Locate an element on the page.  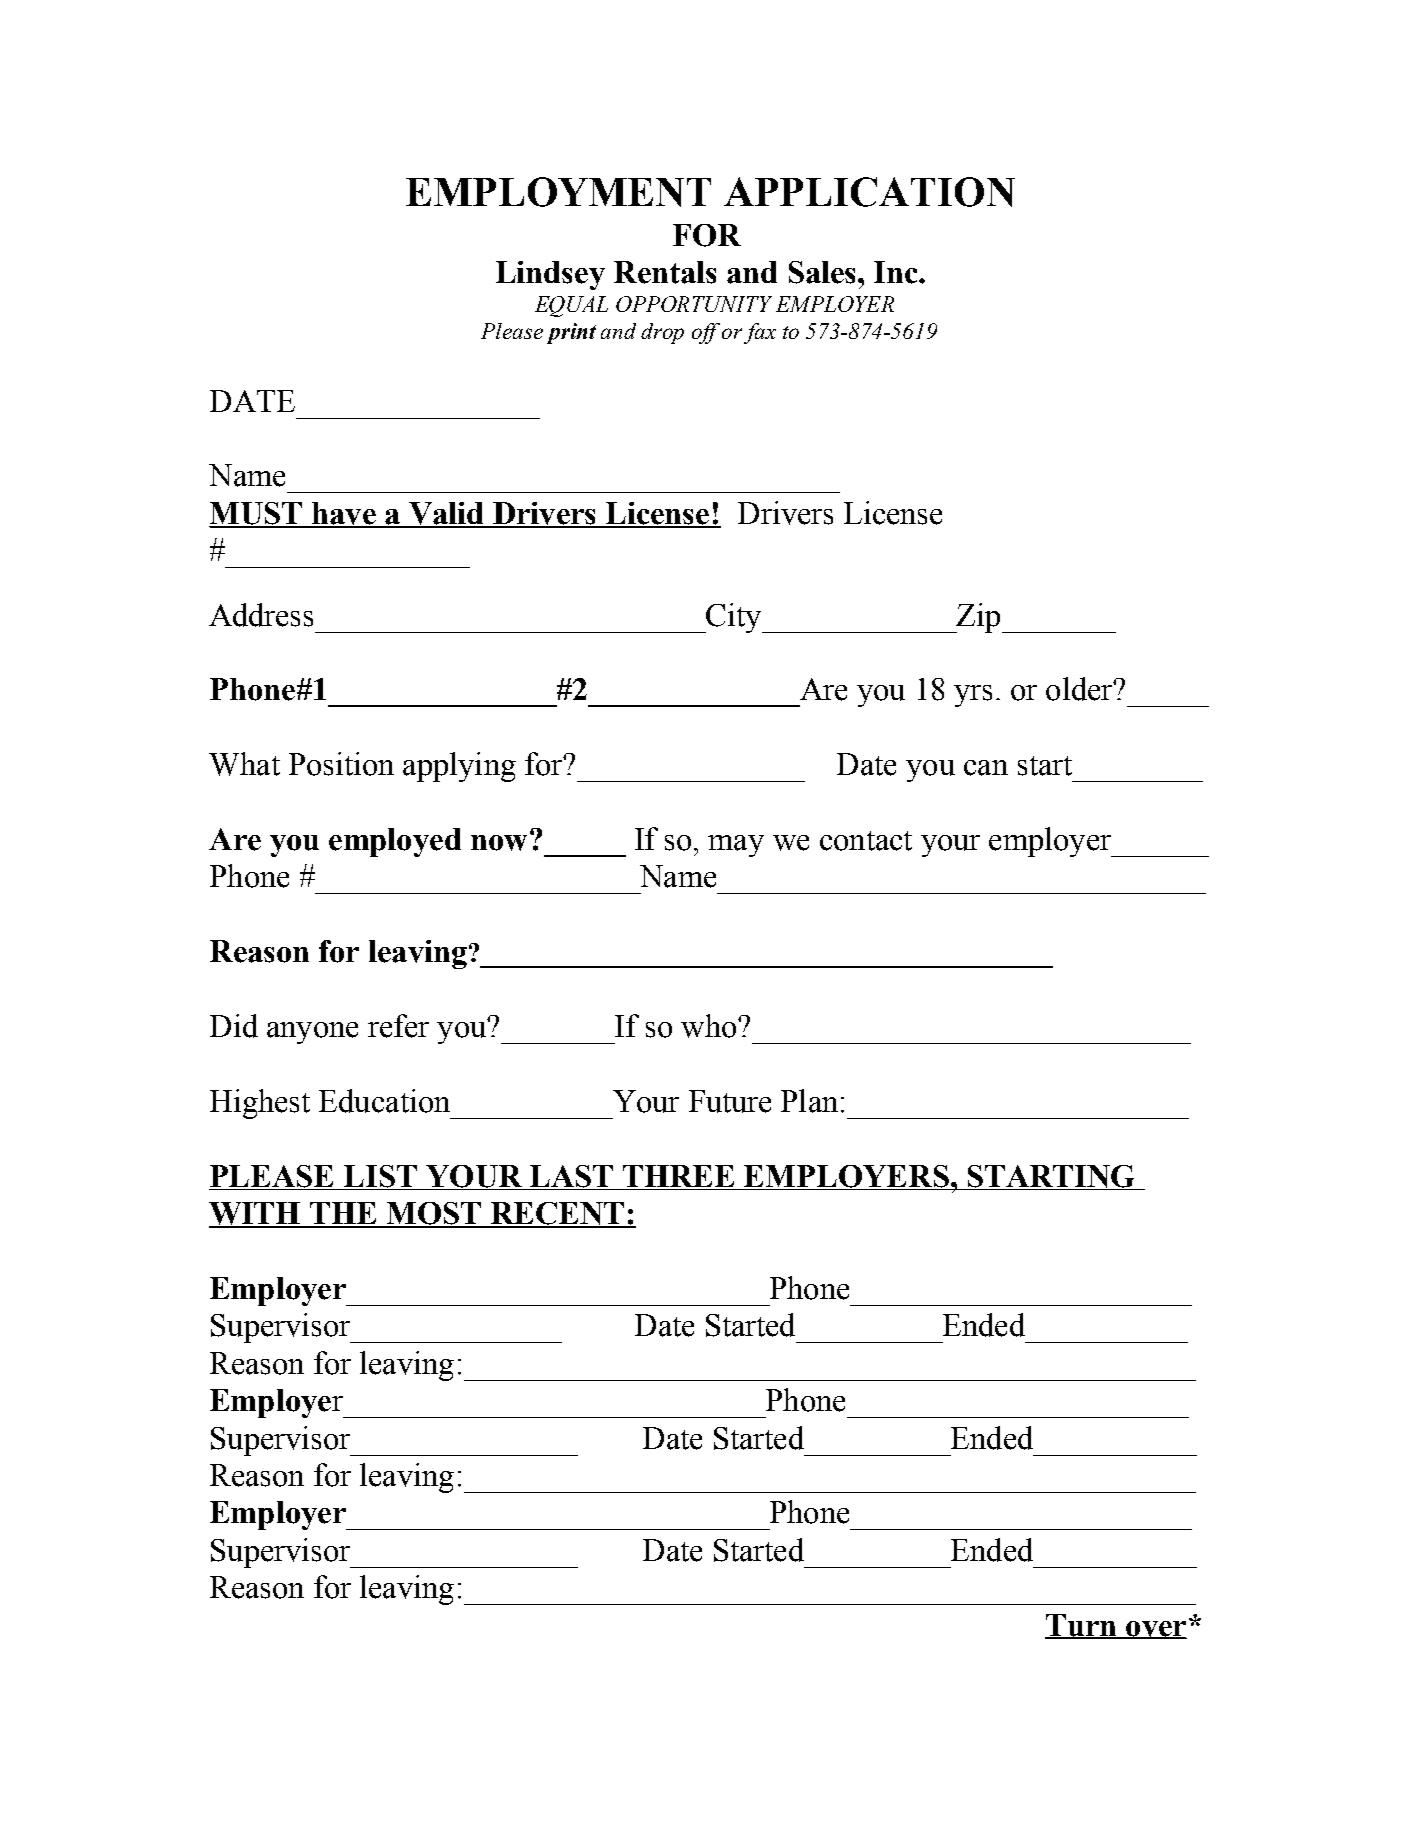
Lindsey is located at coordinates (550, 275).
